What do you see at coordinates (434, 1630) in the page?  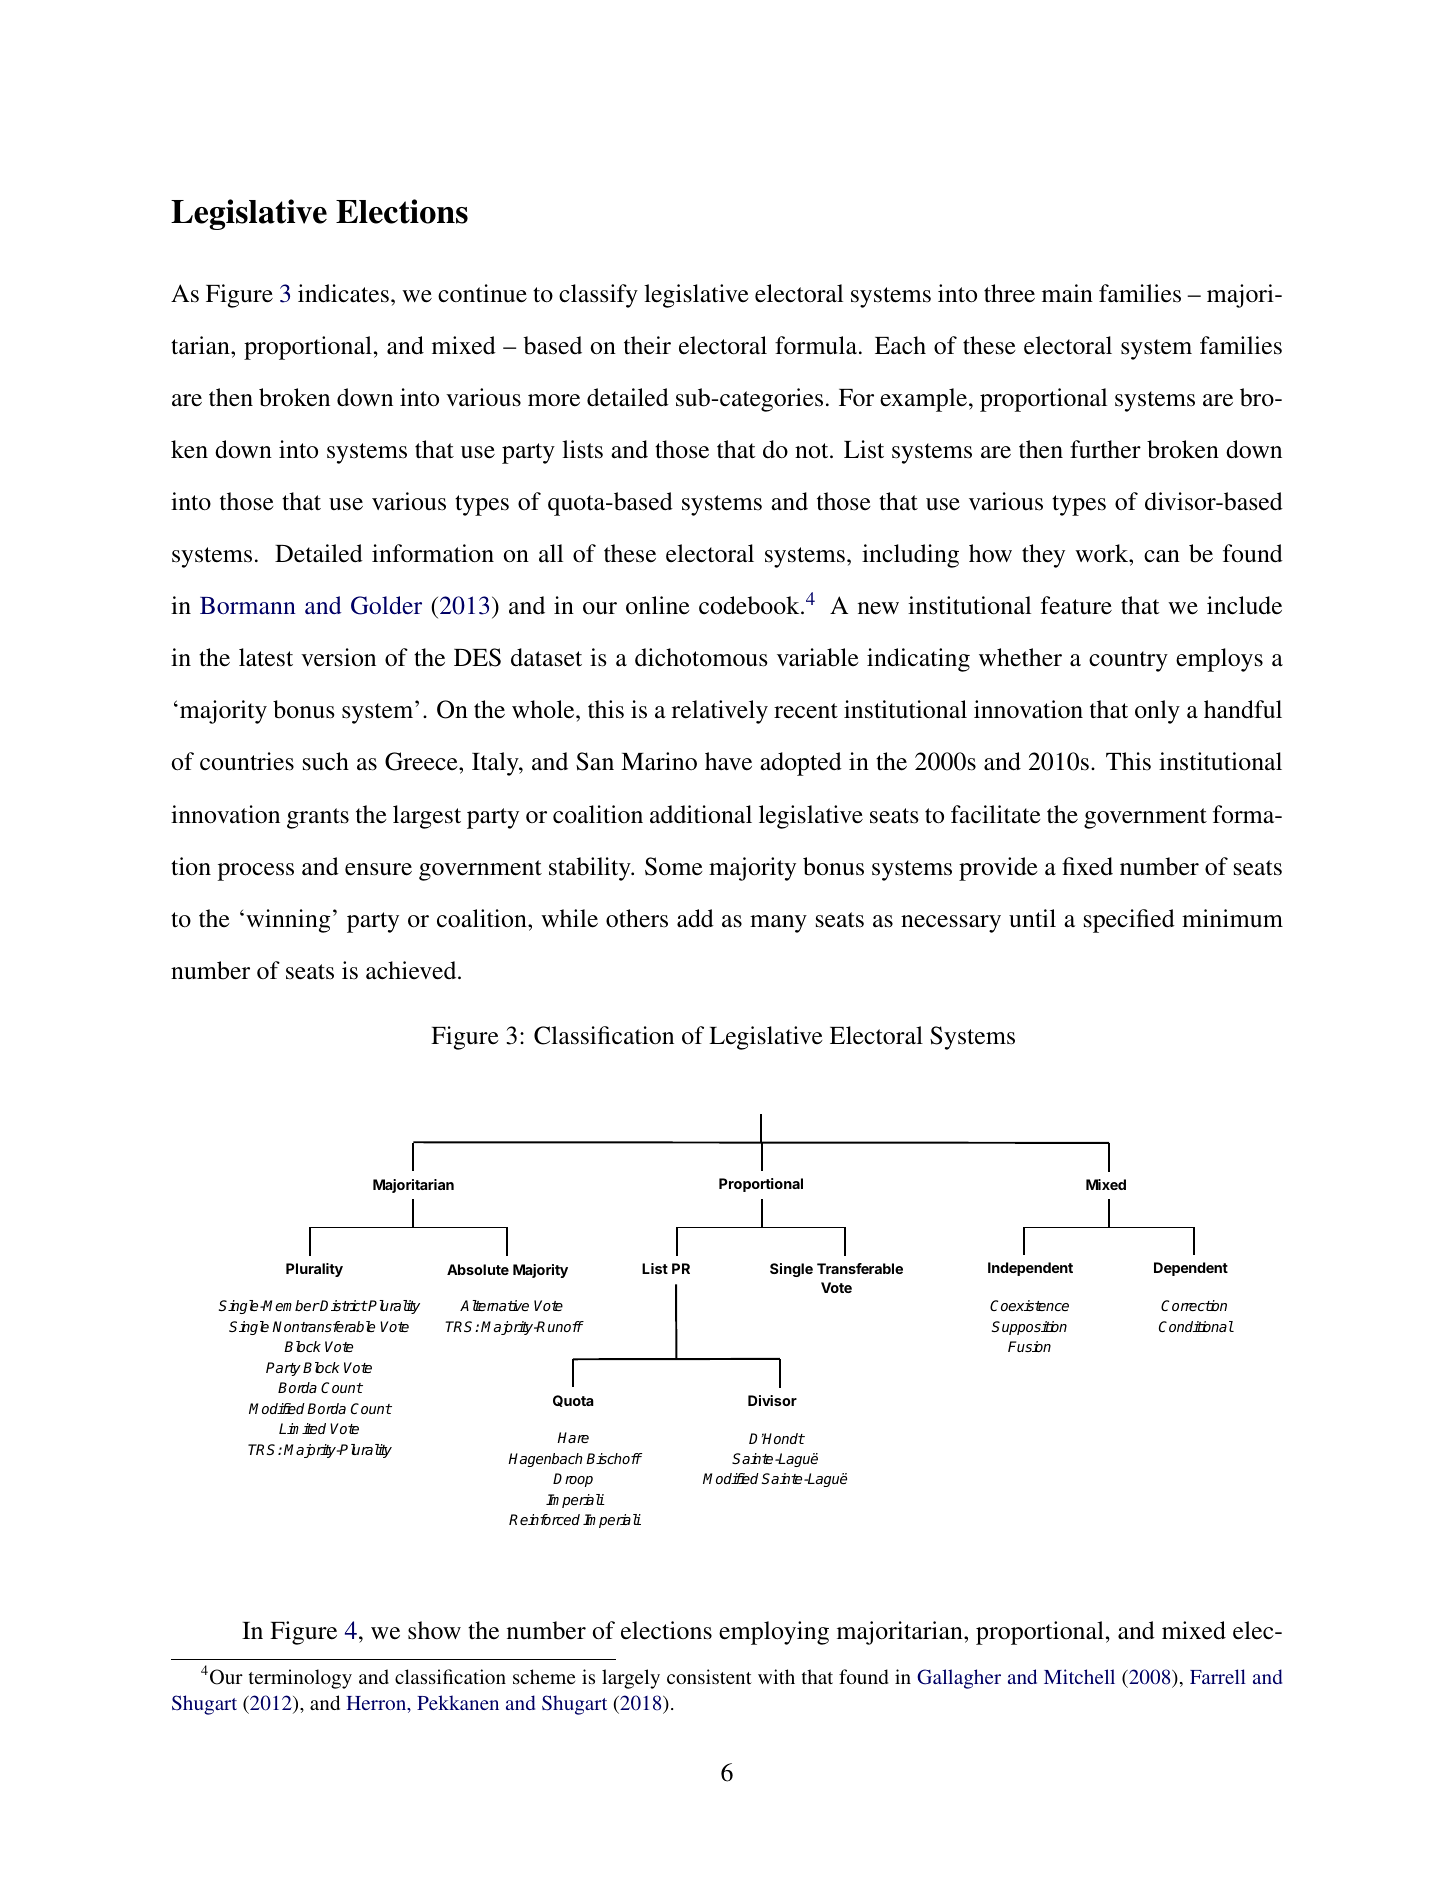 I see `show` at bounding box center [434, 1630].
